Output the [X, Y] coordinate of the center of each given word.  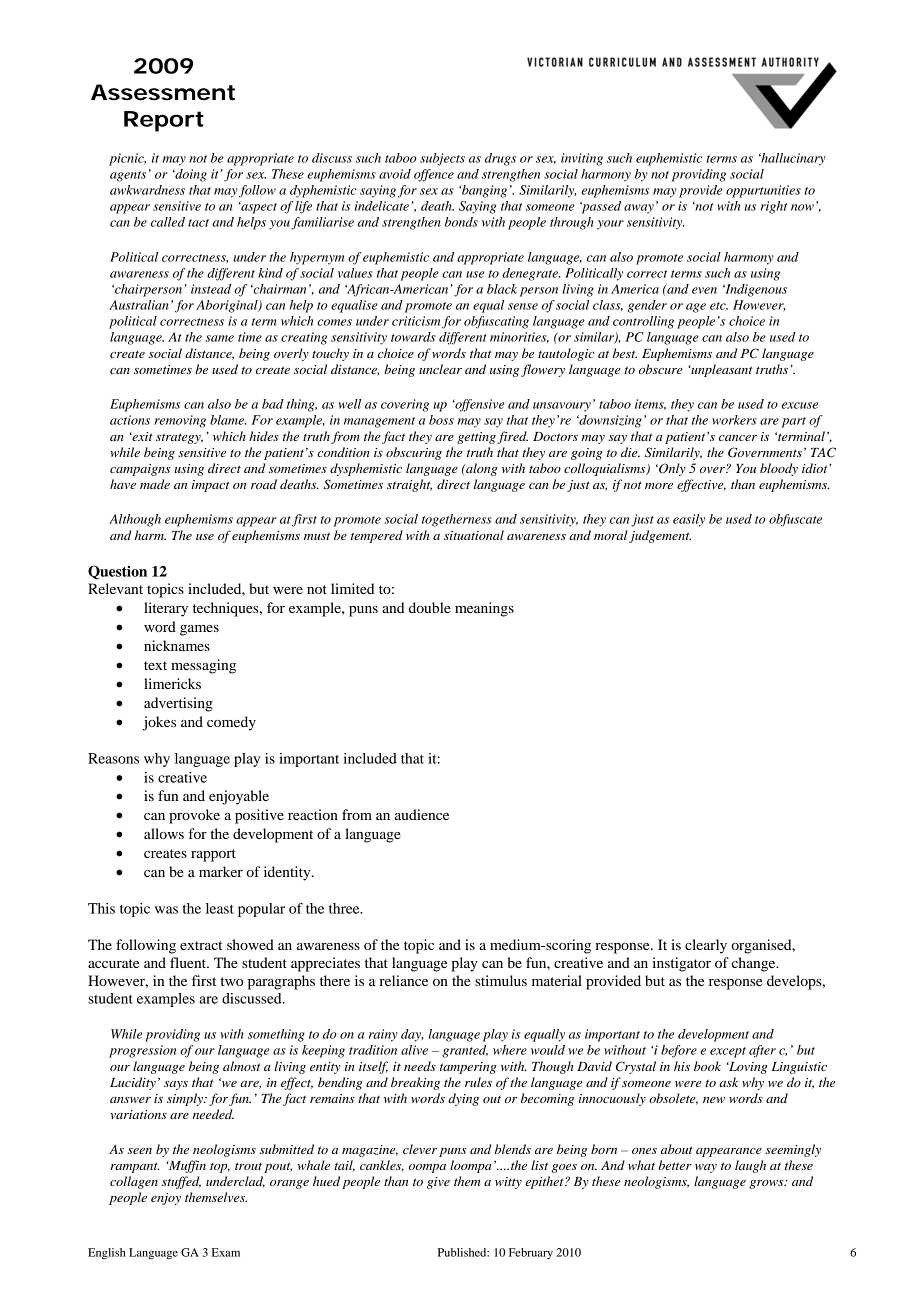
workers [734, 420]
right [774, 207]
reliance [403, 980]
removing [180, 421]
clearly [706, 946]
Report [164, 121]
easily [689, 520]
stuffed [181, 1182]
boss [441, 420]
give [438, 1183]
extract [201, 945]
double [430, 607]
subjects [442, 159]
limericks [172, 683]
